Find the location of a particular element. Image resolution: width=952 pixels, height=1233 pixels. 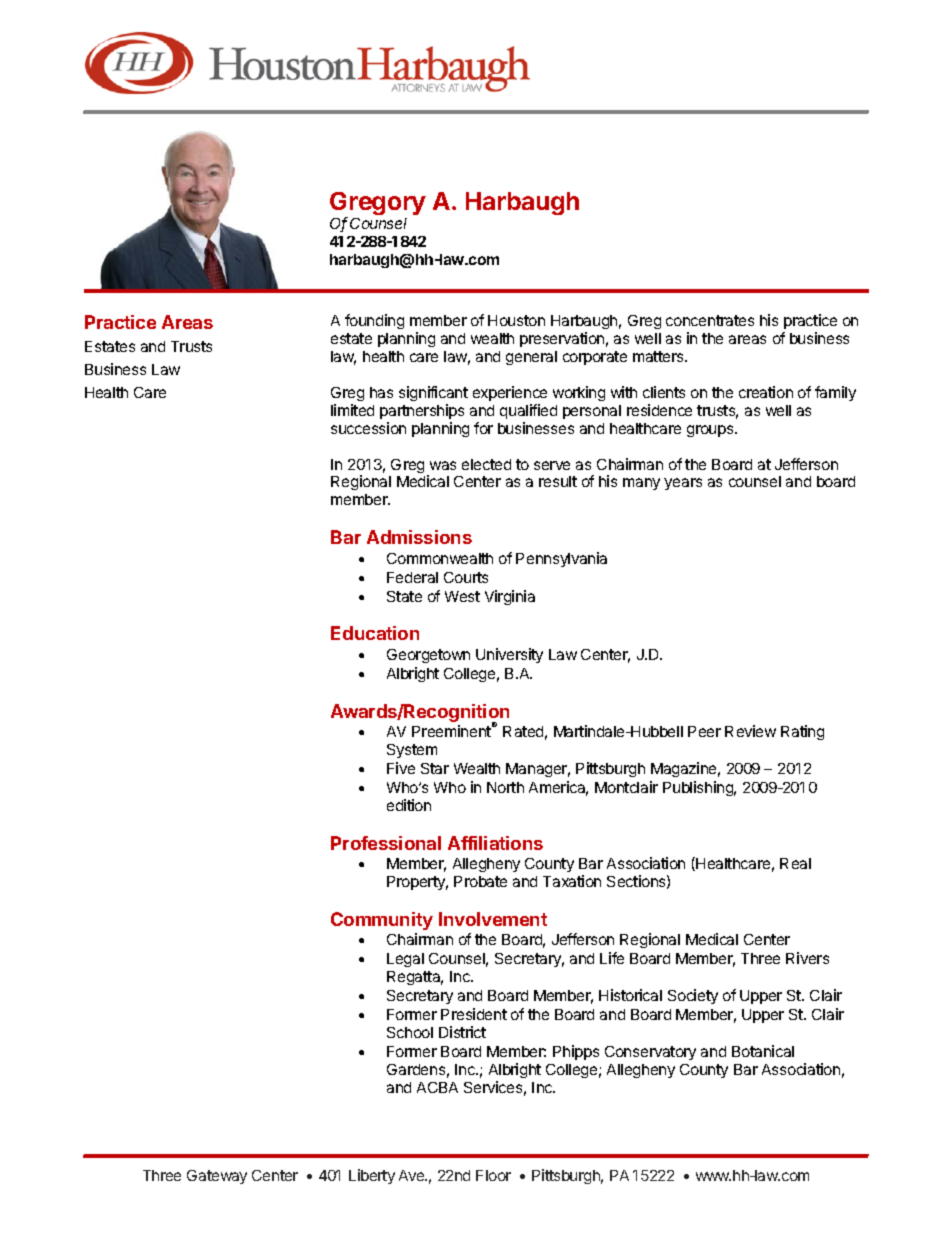

general is located at coordinates (531, 358).
